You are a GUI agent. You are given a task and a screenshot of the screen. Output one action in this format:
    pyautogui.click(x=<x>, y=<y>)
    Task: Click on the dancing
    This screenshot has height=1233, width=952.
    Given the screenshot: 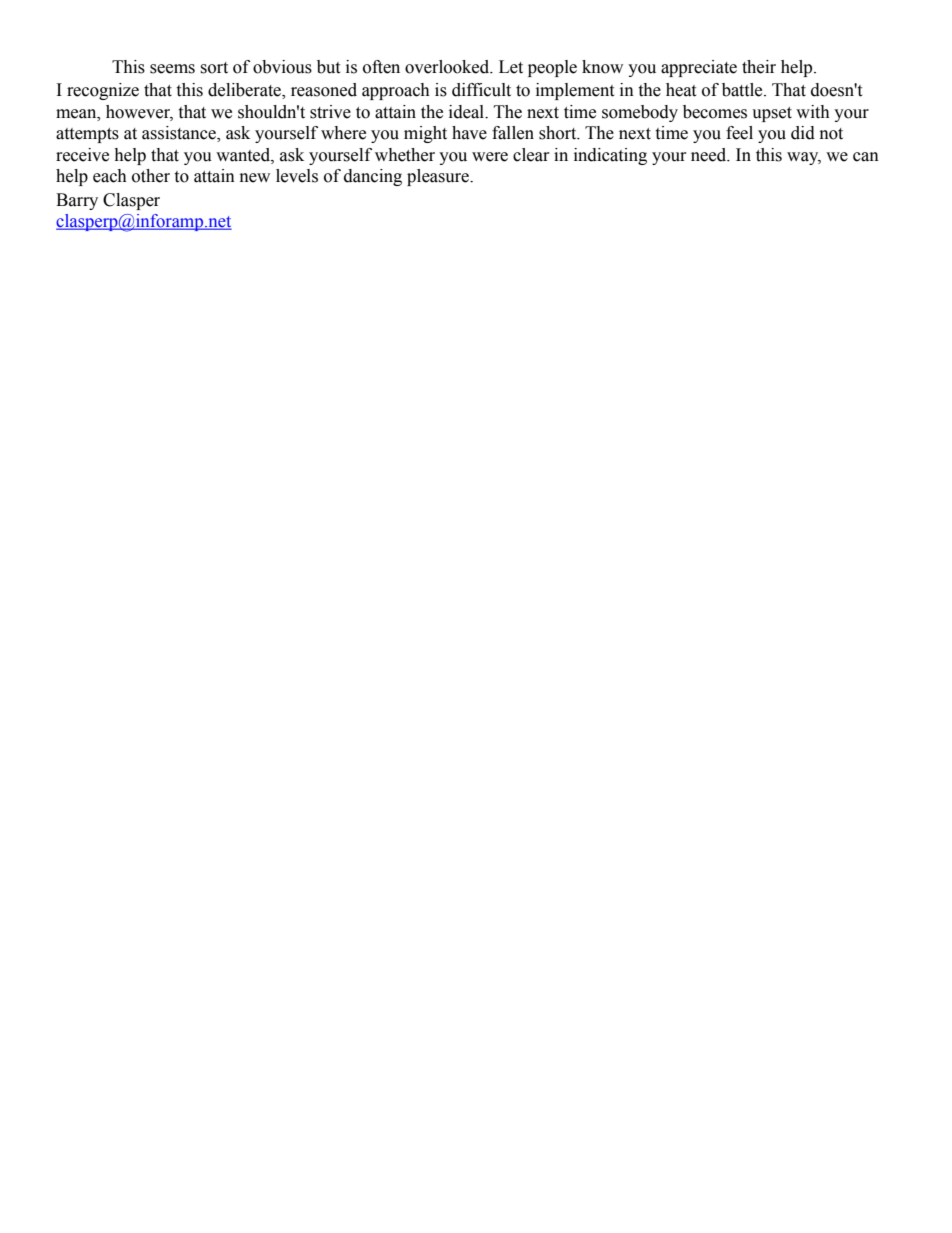 What is the action you would take?
    pyautogui.click(x=373, y=177)
